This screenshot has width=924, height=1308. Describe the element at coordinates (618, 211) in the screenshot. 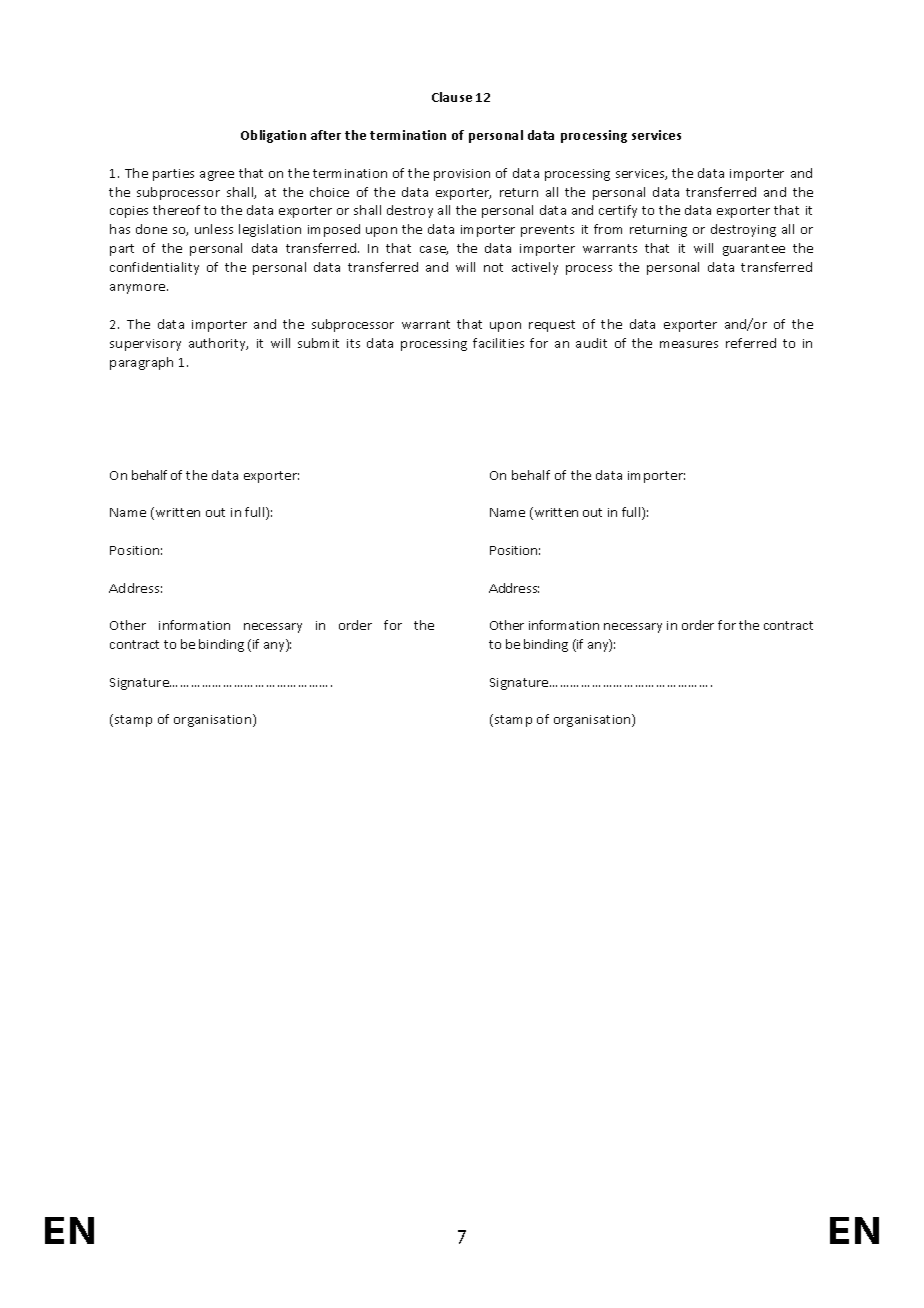

I see `certify` at that location.
